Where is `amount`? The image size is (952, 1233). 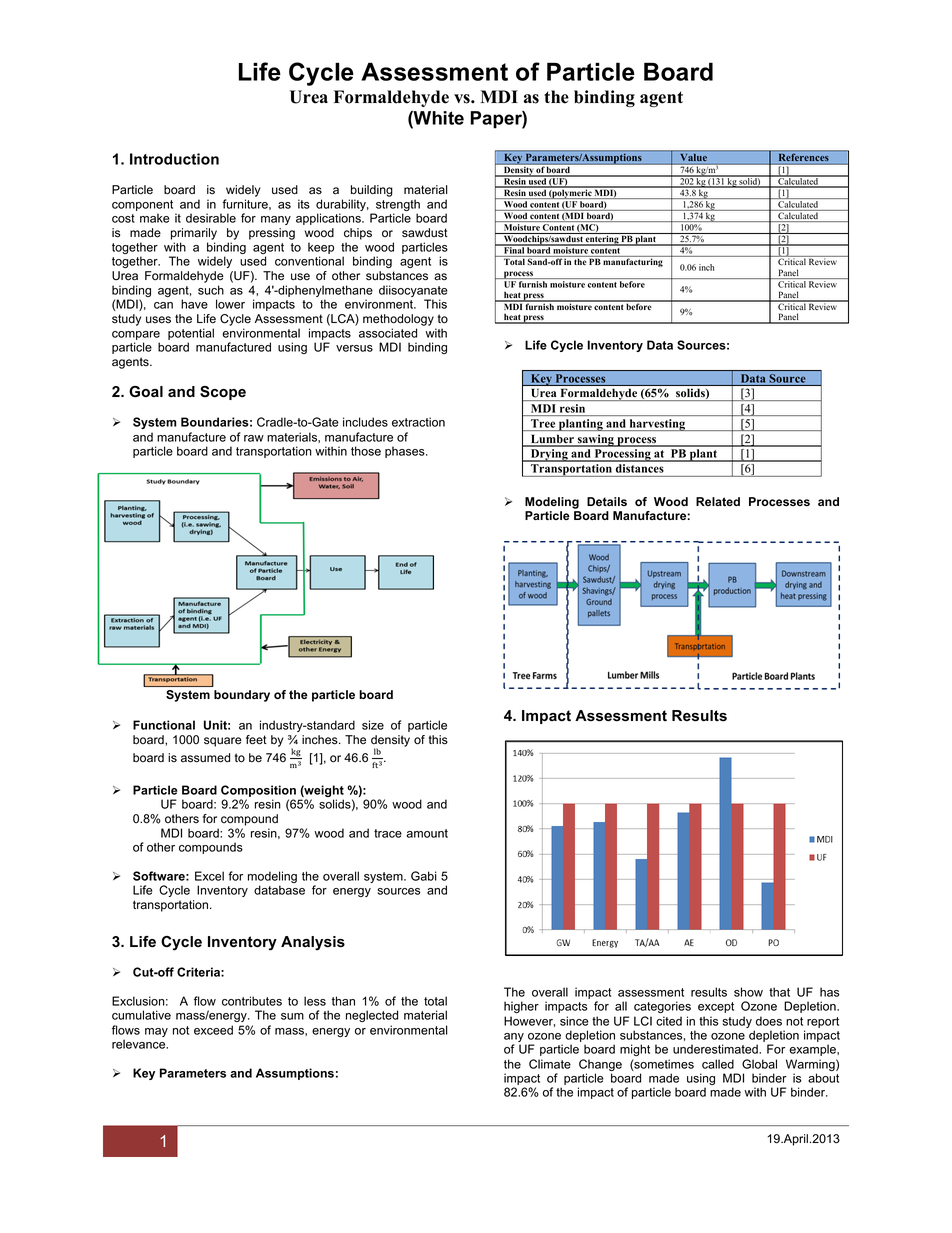
amount is located at coordinates (427, 833).
